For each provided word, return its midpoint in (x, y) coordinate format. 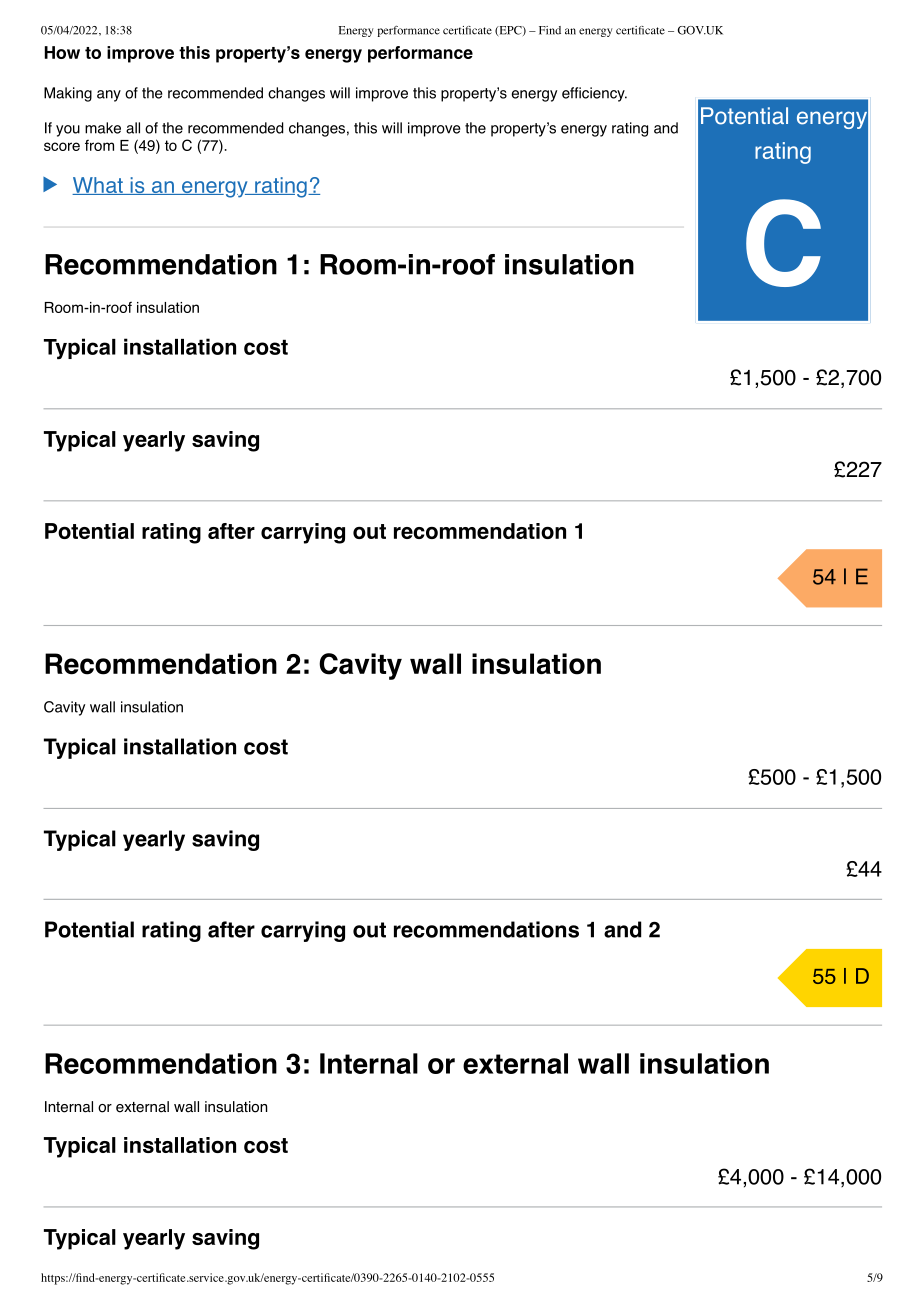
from (99, 145)
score (62, 146)
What (98, 186)
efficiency (594, 94)
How (62, 52)
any (109, 96)
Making (68, 94)
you (68, 131)
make (103, 128)
